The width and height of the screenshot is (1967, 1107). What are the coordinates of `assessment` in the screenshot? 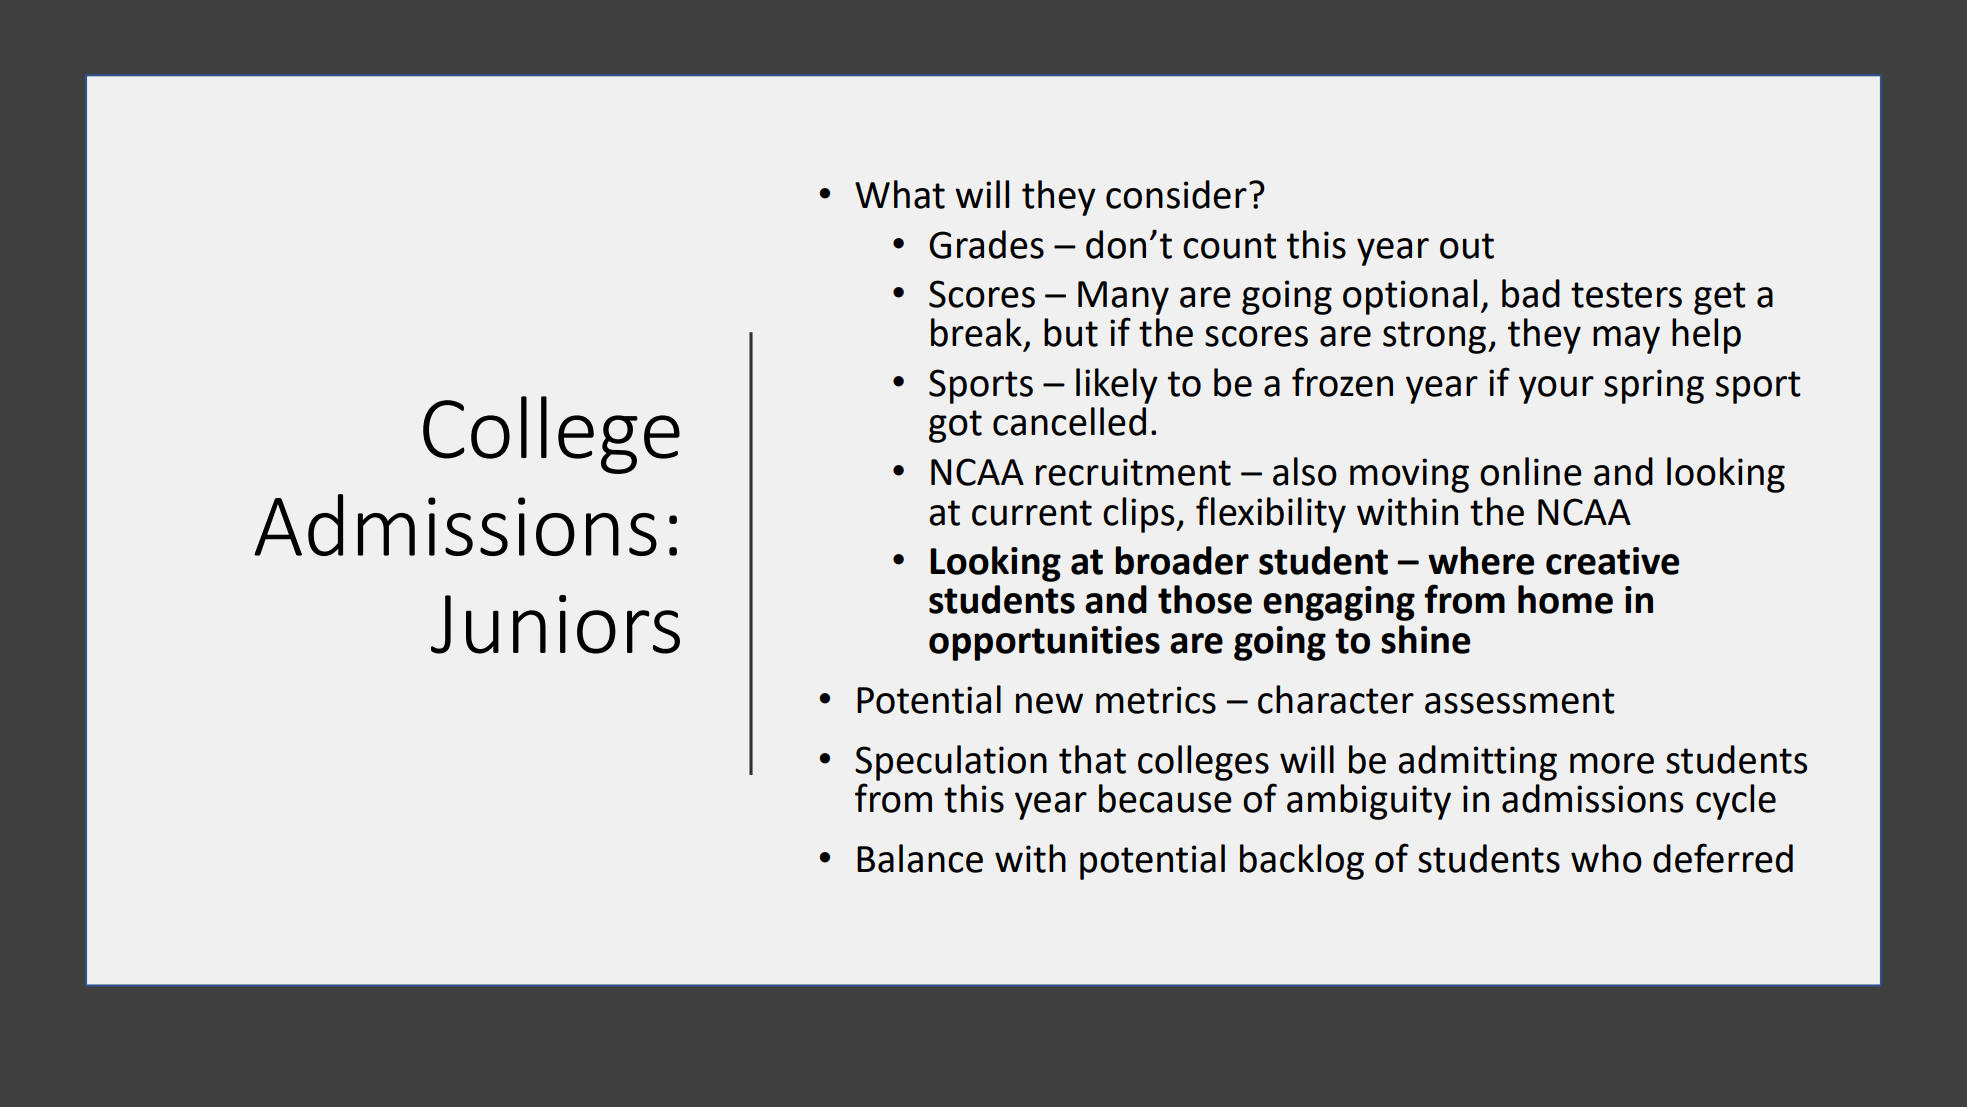 It's located at (1520, 701).
